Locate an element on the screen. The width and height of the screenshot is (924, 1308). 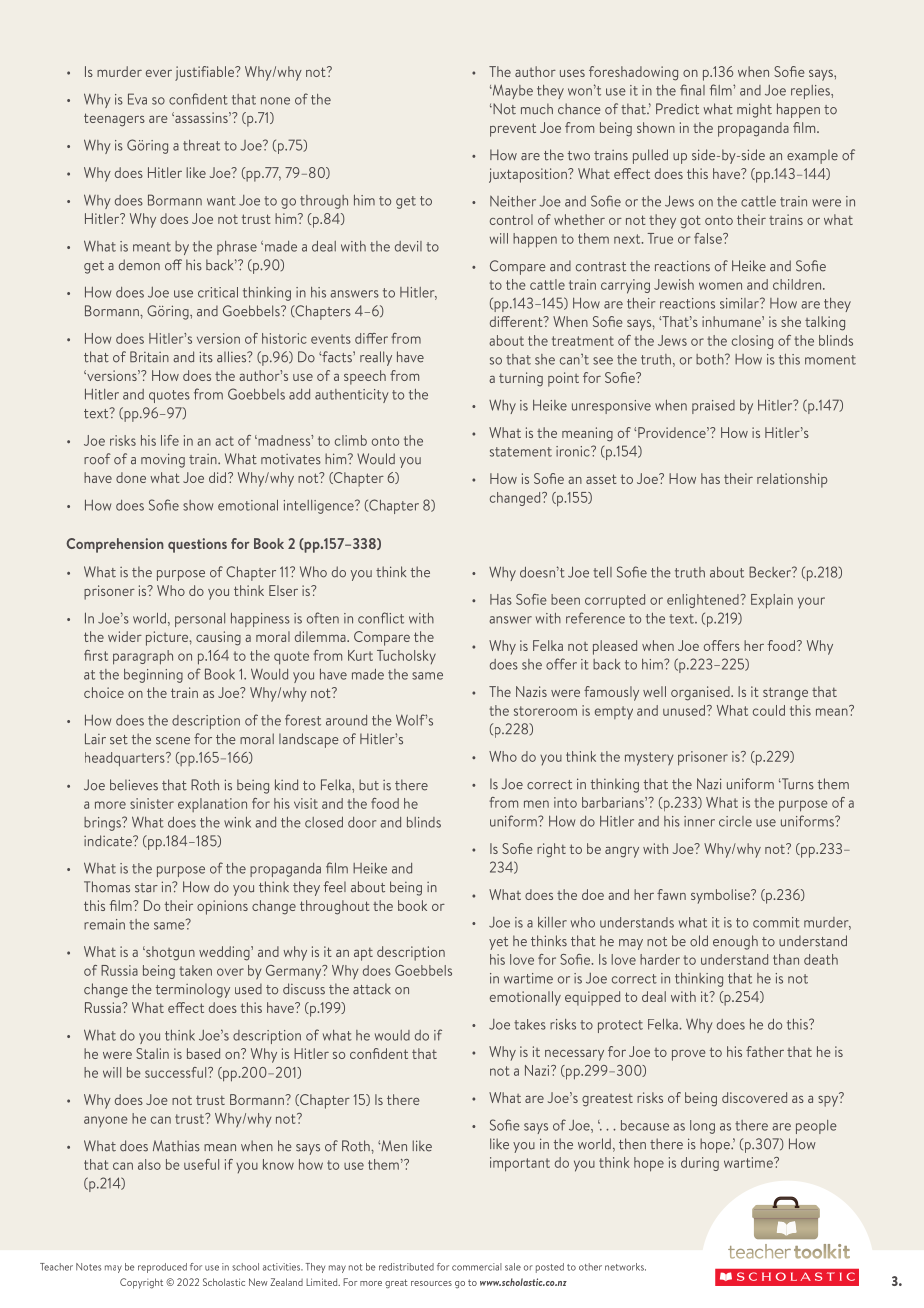
reproduced is located at coordinates (162, 1268).
